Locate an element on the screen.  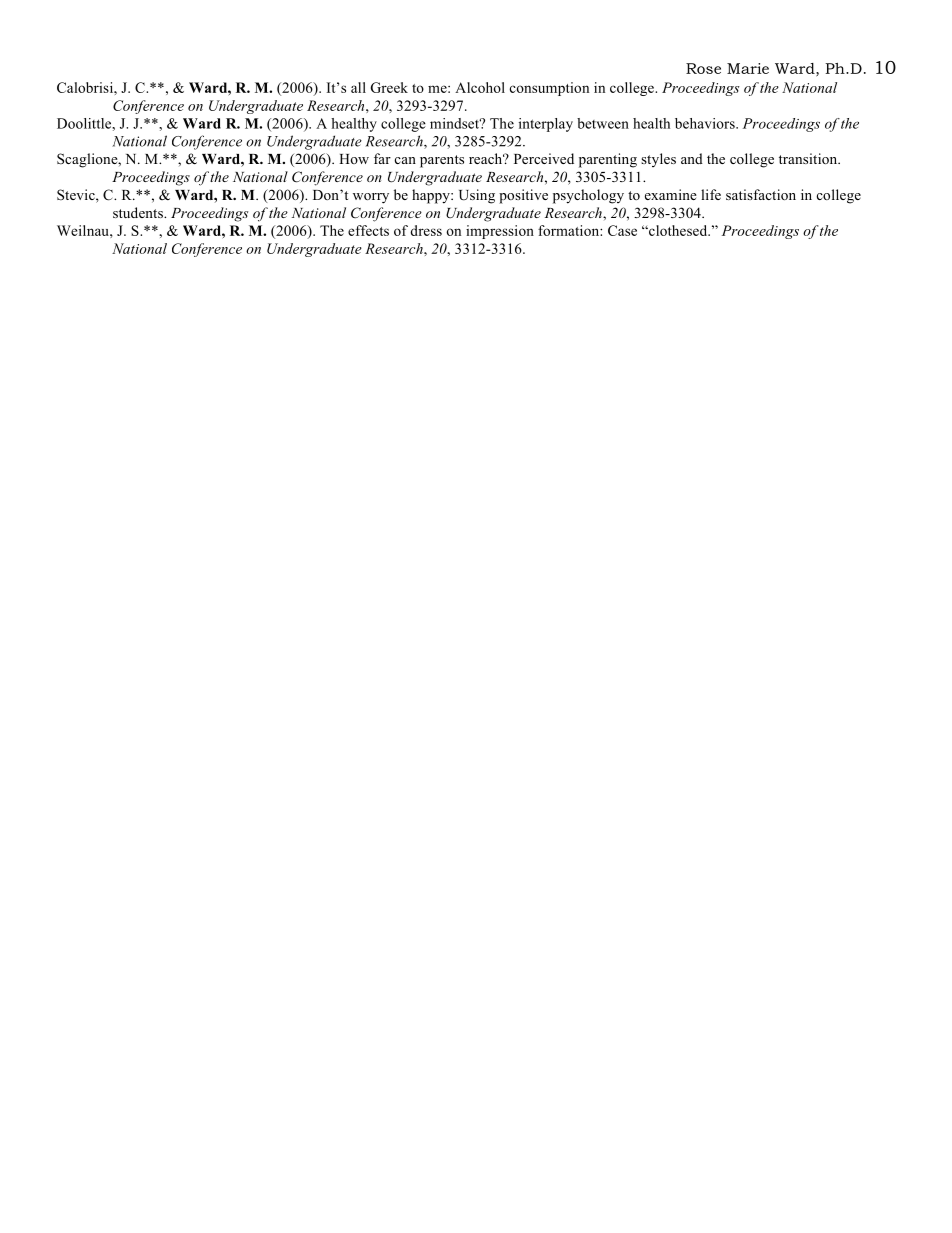
Alcohol is located at coordinates (480, 87).
